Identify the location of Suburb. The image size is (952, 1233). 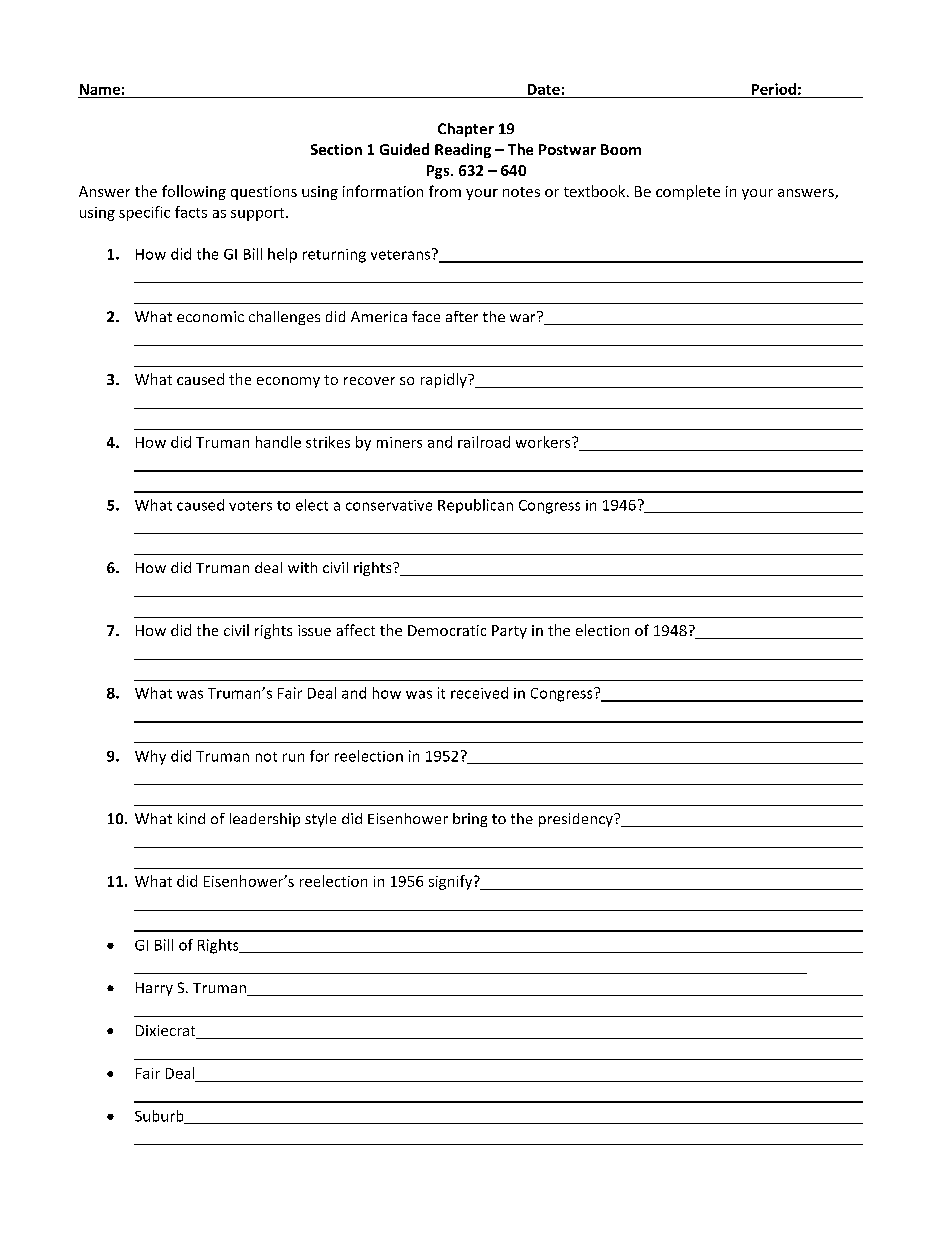
(160, 1117).
